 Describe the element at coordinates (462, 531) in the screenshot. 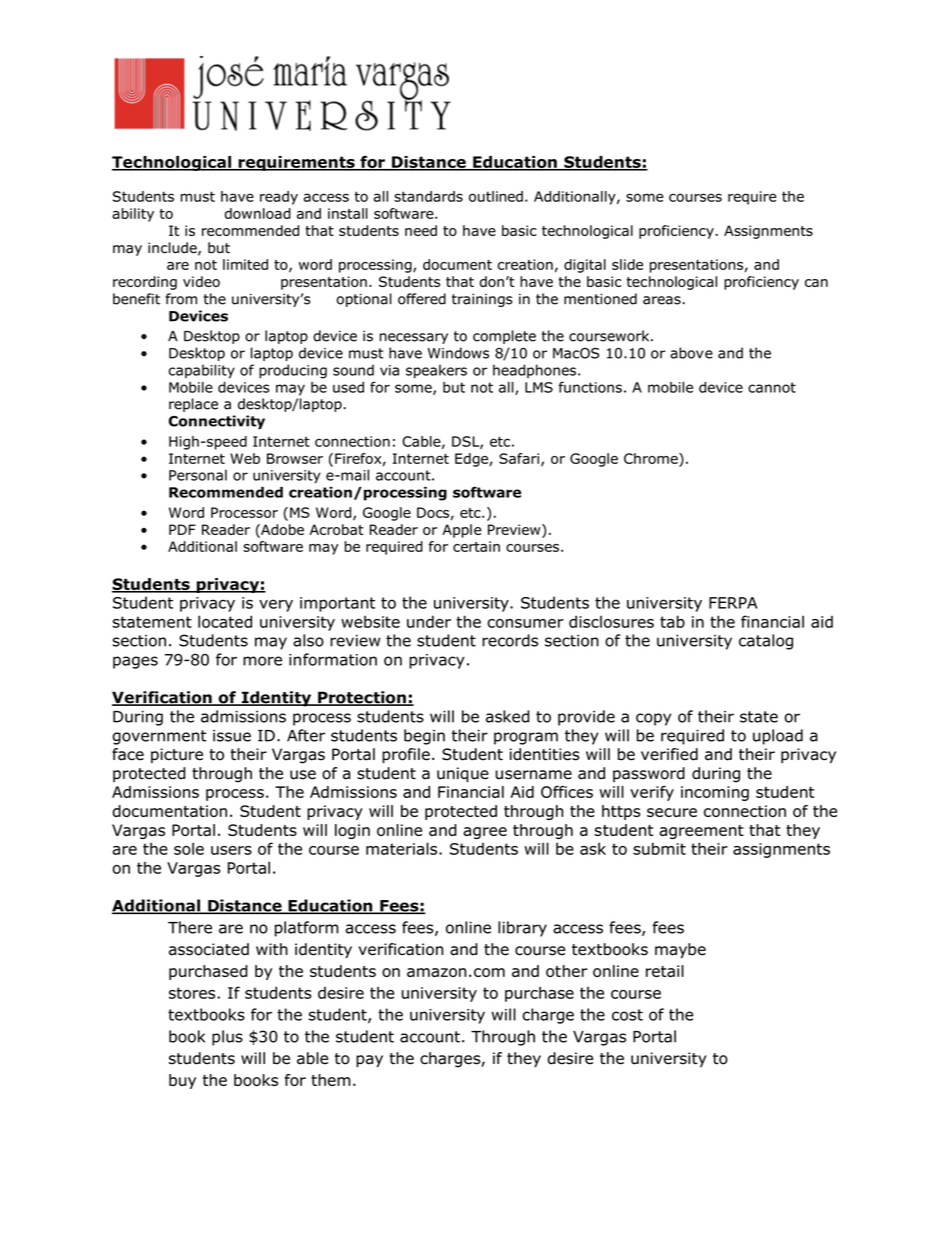

I see `Apple` at that location.
